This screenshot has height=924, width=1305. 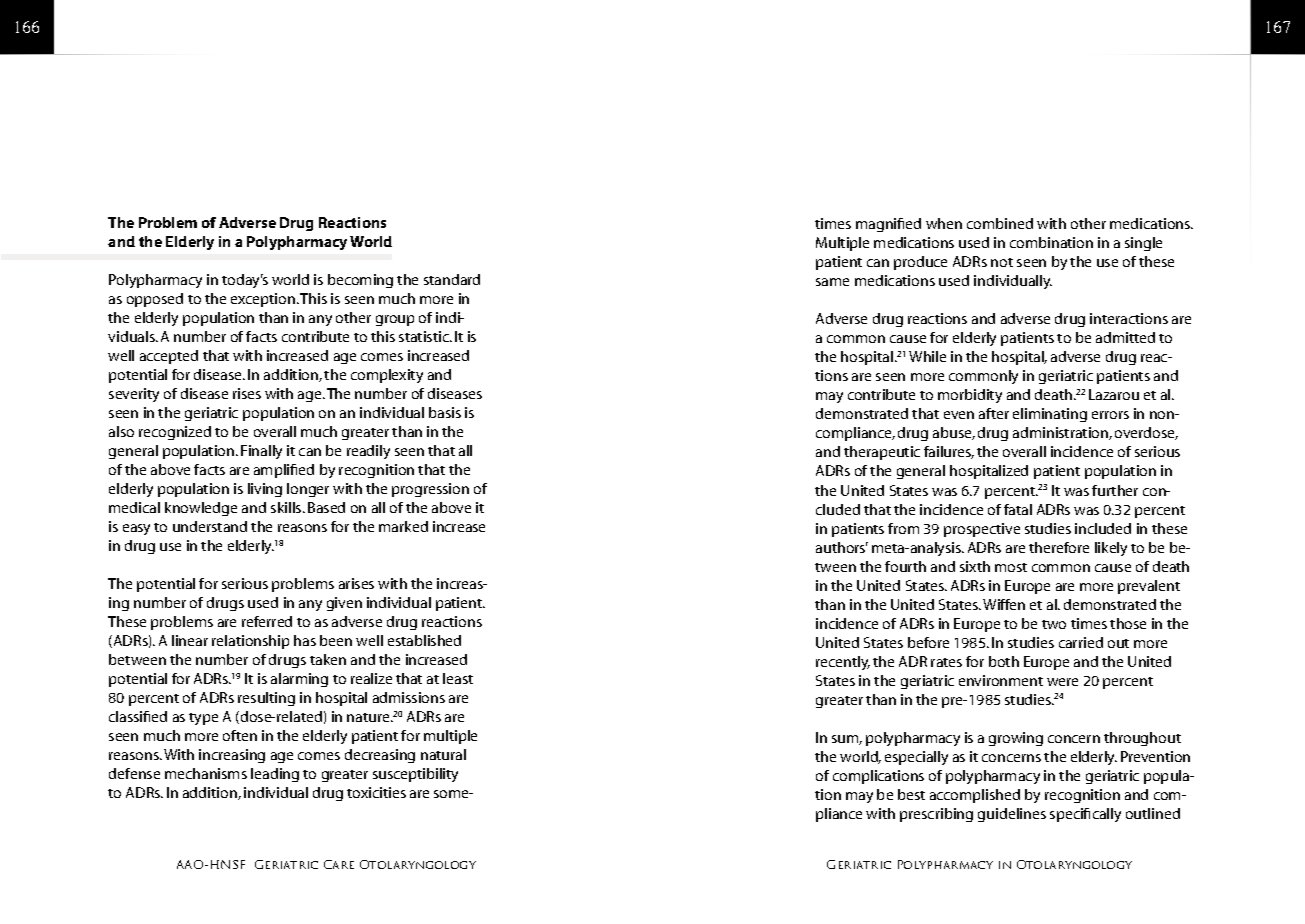 What do you see at coordinates (949, 452) in the screenshot?
I see `failures` at bounding box center [949, 452].
